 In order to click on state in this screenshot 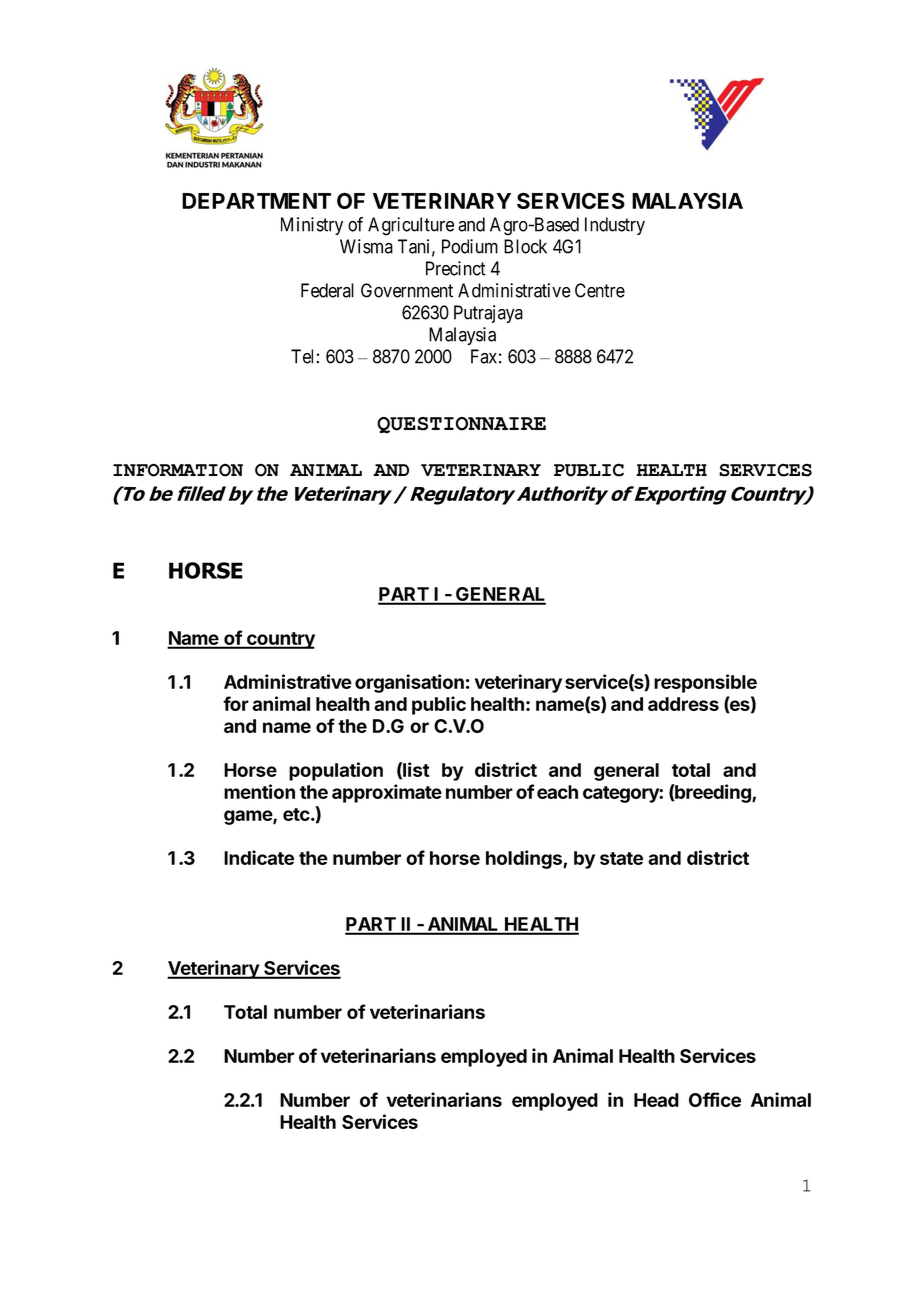, I will do `click(621, 858)`.
